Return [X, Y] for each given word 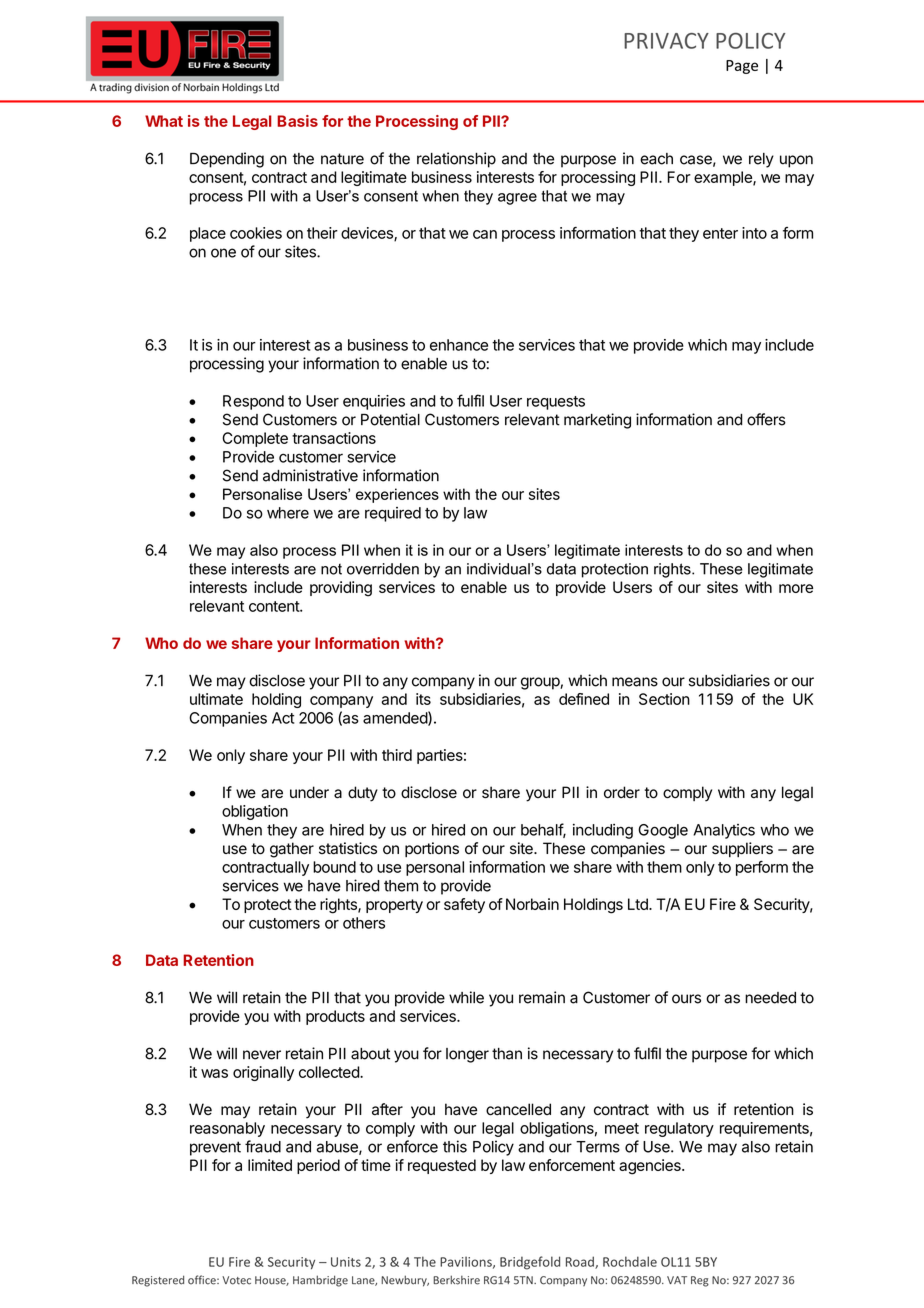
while [466, 997]
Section [664, 699]
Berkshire [456, 1280]
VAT [677, 1280]
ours [686, 999]
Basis [297, 121]
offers [766, 419]
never [262, 1055]
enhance [459, 345]
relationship [456, 160]
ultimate [216, 699]
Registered [158, 1281]
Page [742, 67]
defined [584, 699]
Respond [253, 402]
